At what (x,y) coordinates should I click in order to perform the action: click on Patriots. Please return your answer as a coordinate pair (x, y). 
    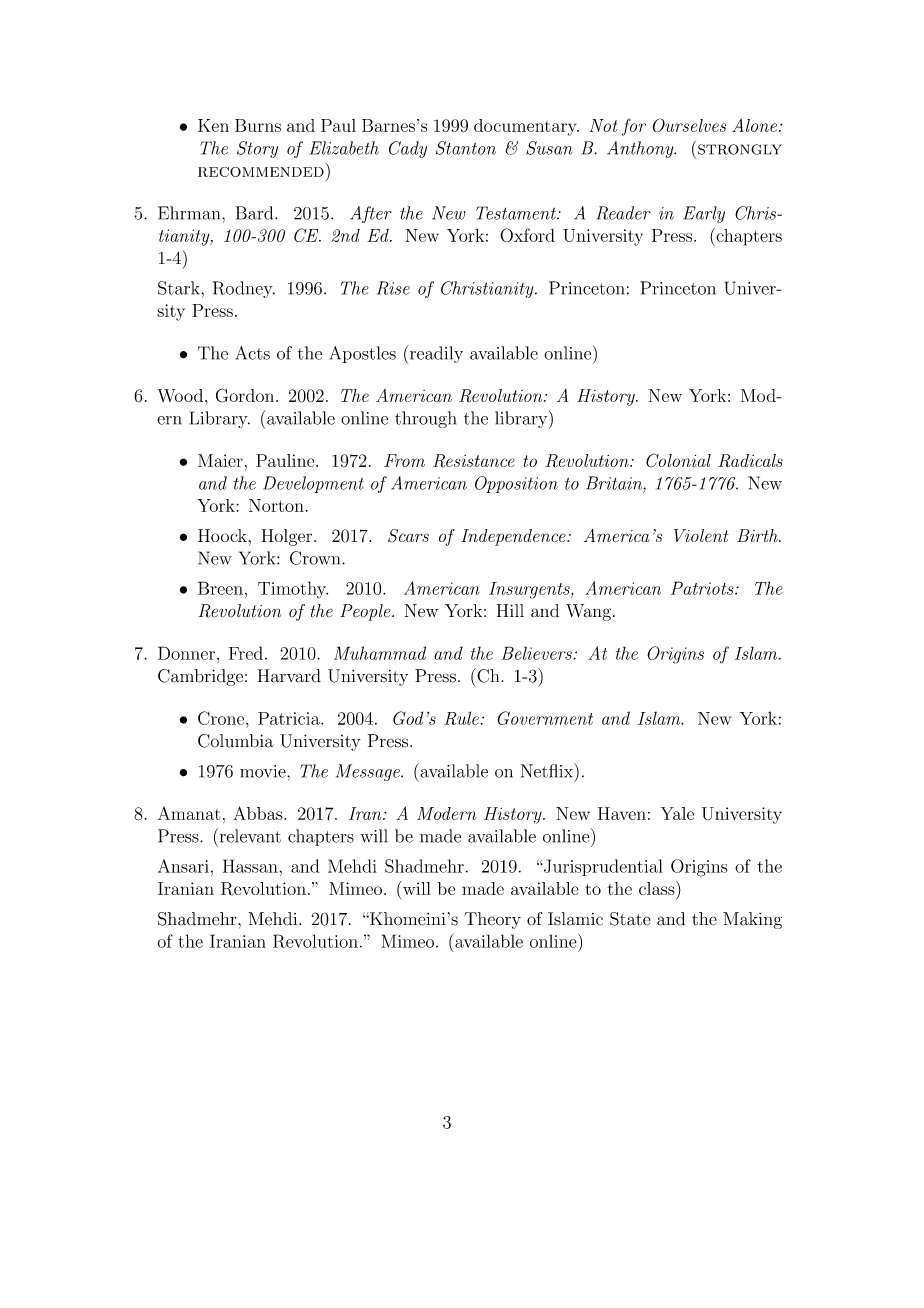
    Looking at the image, I should click on (703, 588).
